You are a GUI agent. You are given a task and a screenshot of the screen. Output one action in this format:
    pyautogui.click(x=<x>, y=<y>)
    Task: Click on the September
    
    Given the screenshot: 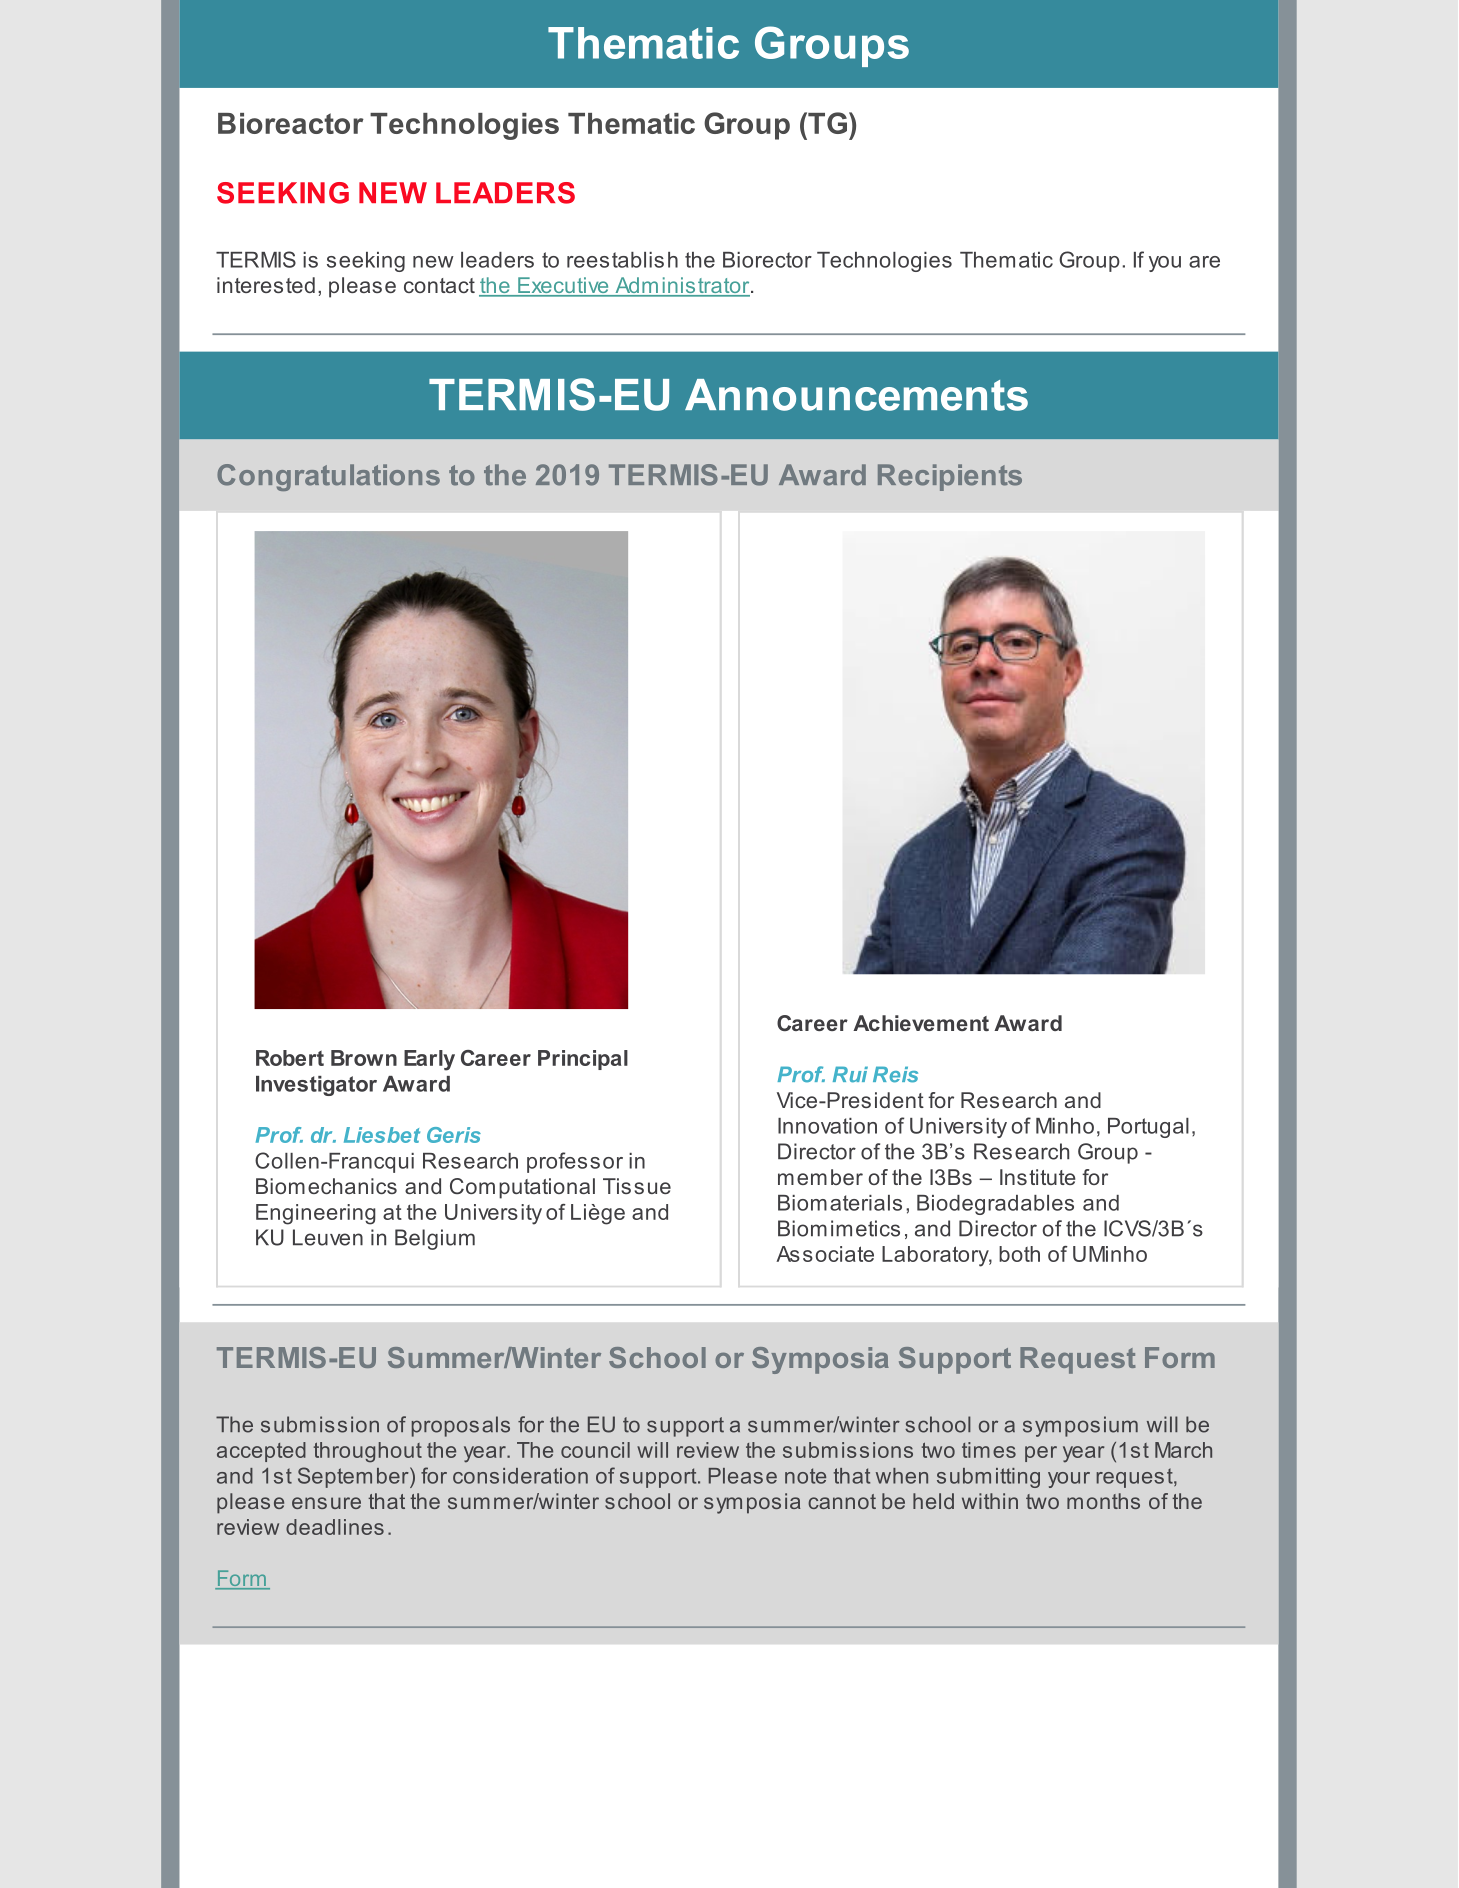 What is the action you would take?
    pyautogui.click(x=354, y=1477)
